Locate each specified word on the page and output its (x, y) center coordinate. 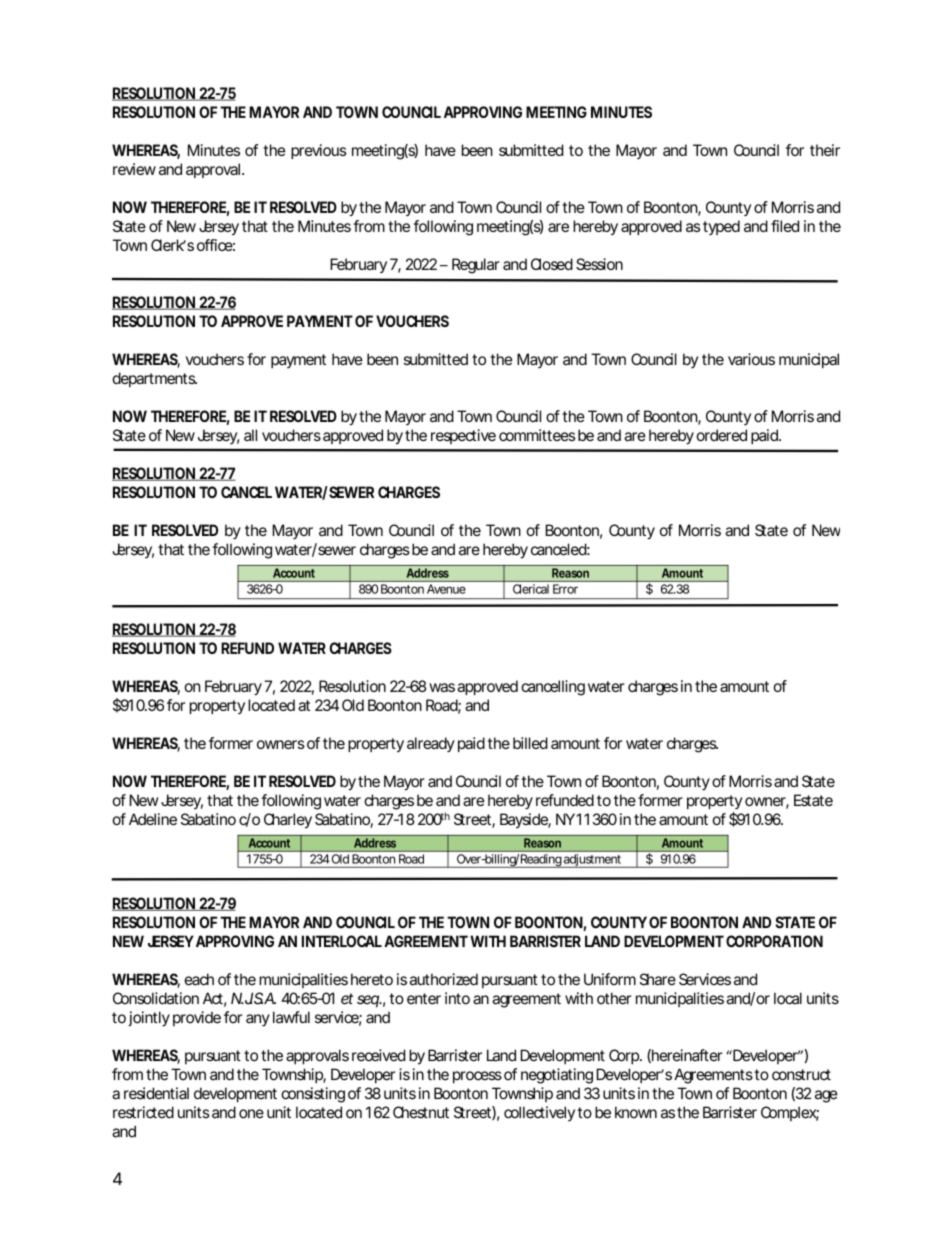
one (251, 1114)
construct (801, 1075)
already (431, 744)
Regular (476, 266)
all (250, 435)
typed (721, 227)
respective (463, 436)
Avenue (446, 589)
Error (565, 589)
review (134, 169)
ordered (722, 435)
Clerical (531, 589)
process (477, 1077)
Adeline (153, 819)
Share (658, 979)
